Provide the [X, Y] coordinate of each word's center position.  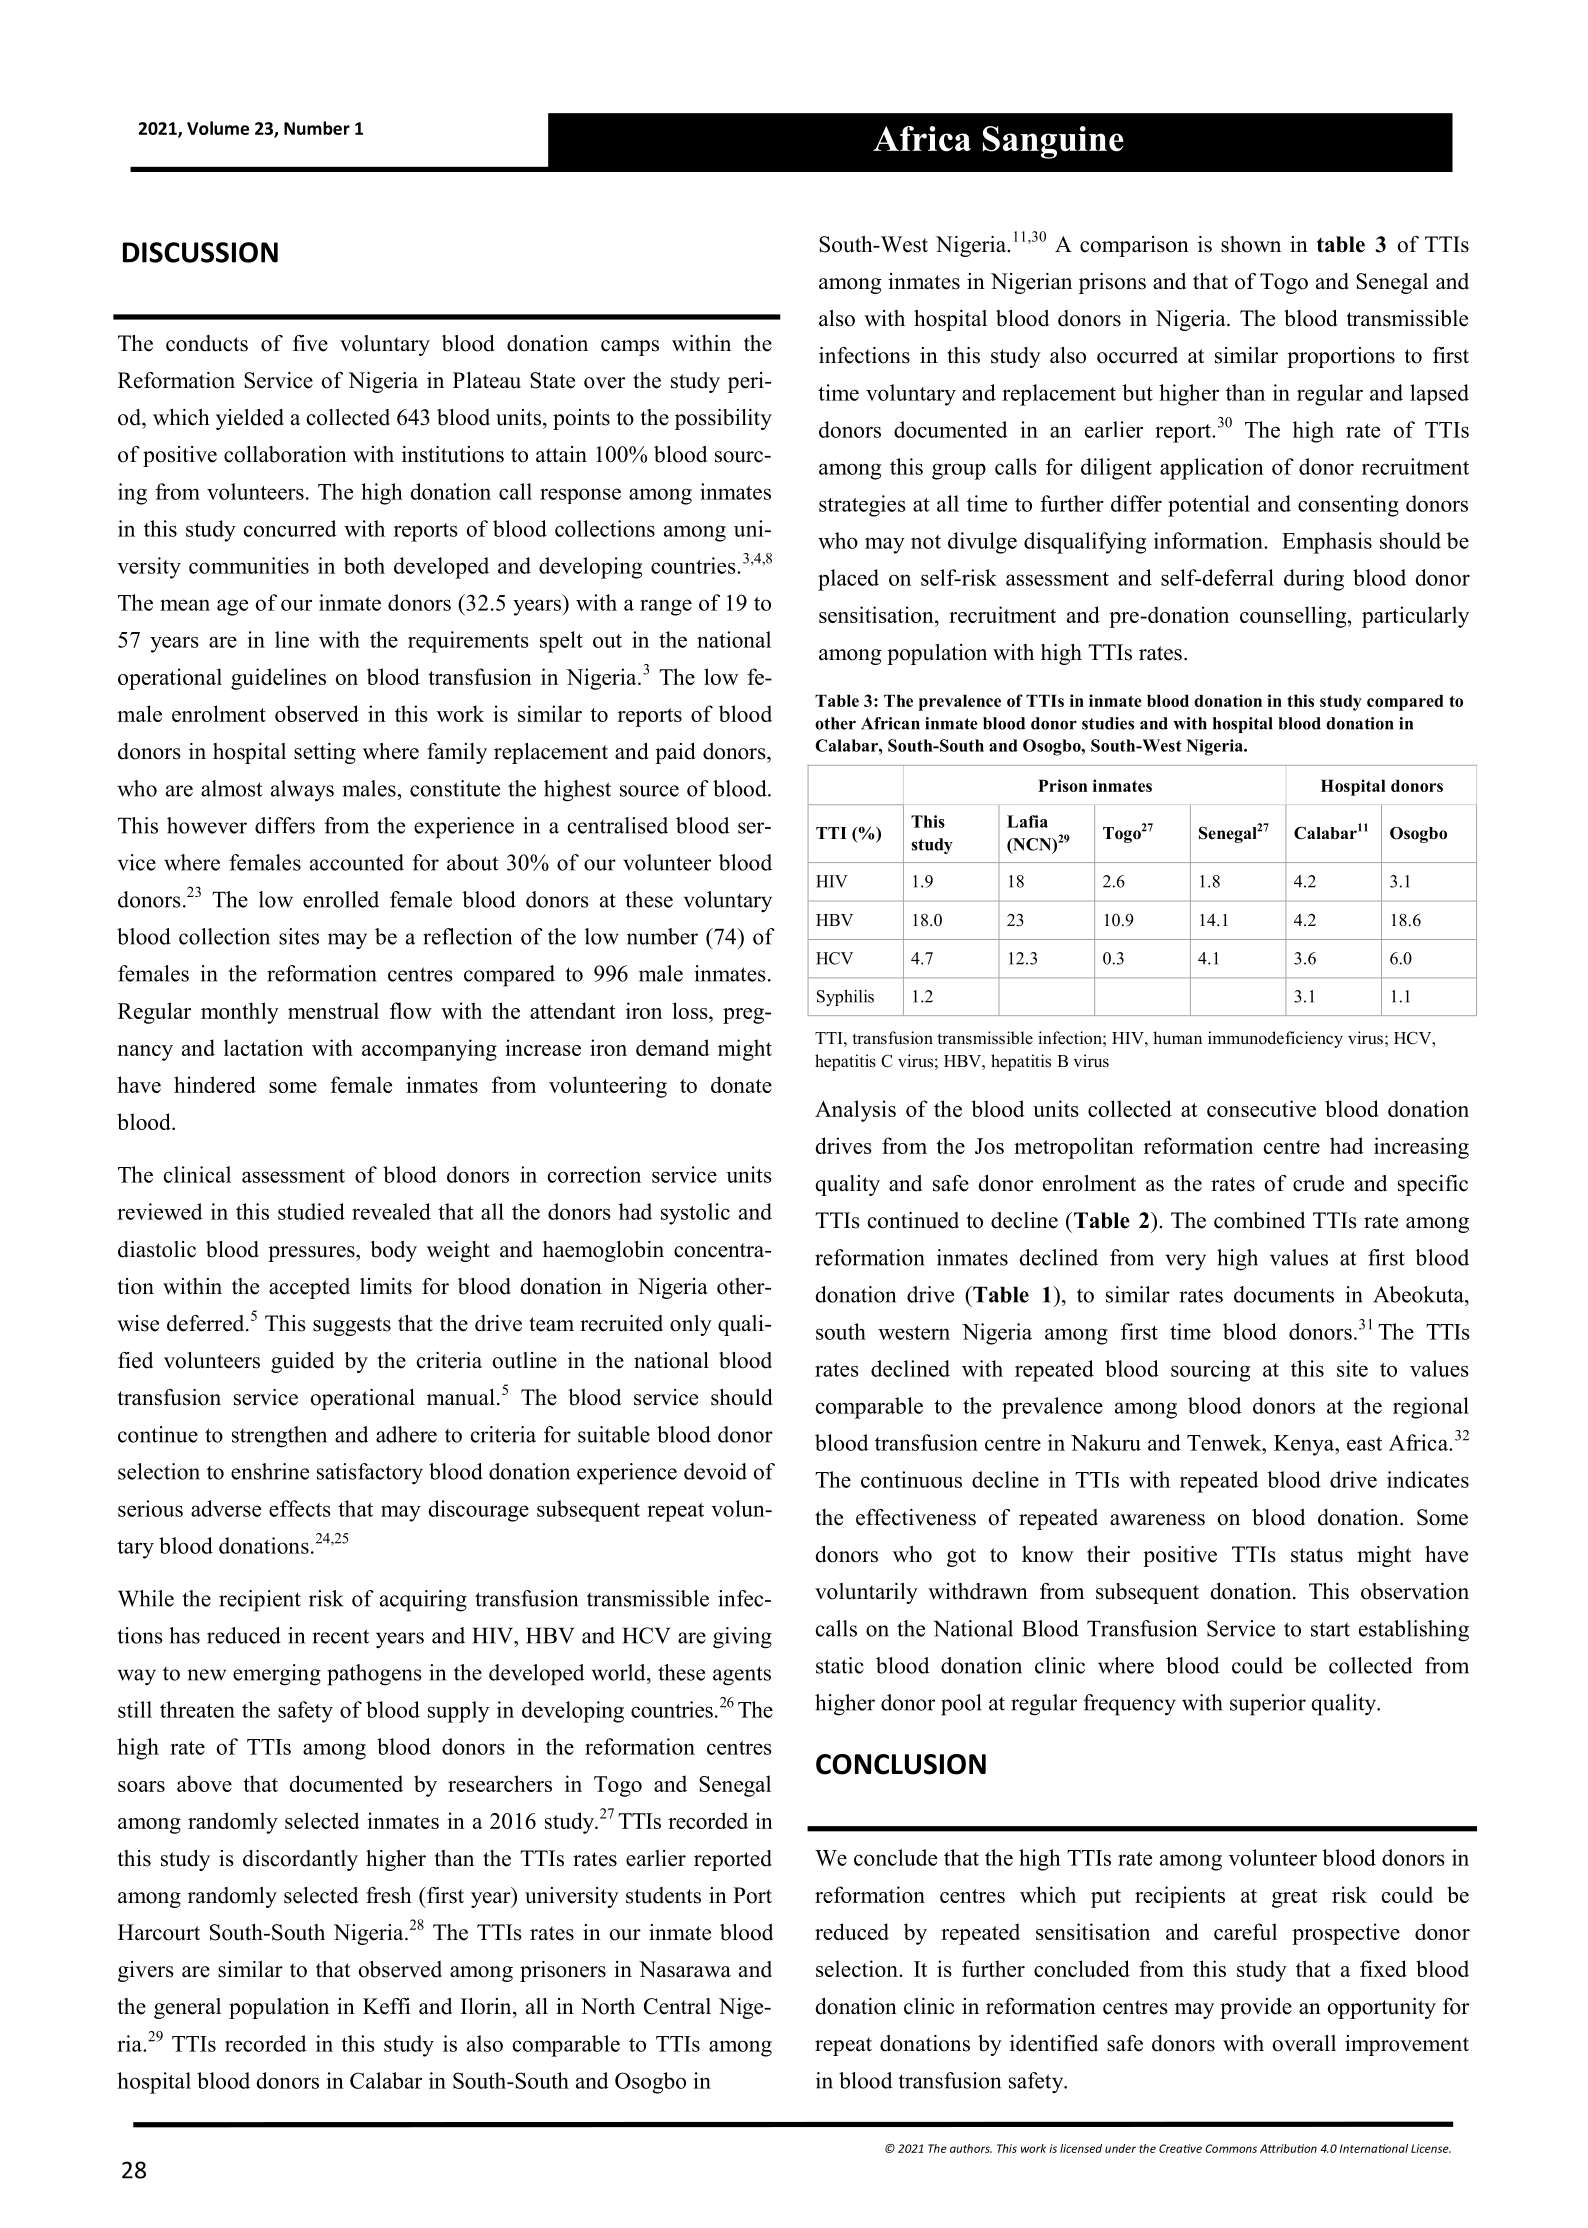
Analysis [855, 1111]
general [187, 2008]
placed [848, 580]
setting [325, 753]
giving [742, 1638]
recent [340, 1636]
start [1330, 1629]
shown [1251, 244]
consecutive [1261, 1108]
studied [311, 1211]
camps [630, 348]
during [1314, 580]
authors [971, 2148]
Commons [1231, 2148]
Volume [218, 128]
